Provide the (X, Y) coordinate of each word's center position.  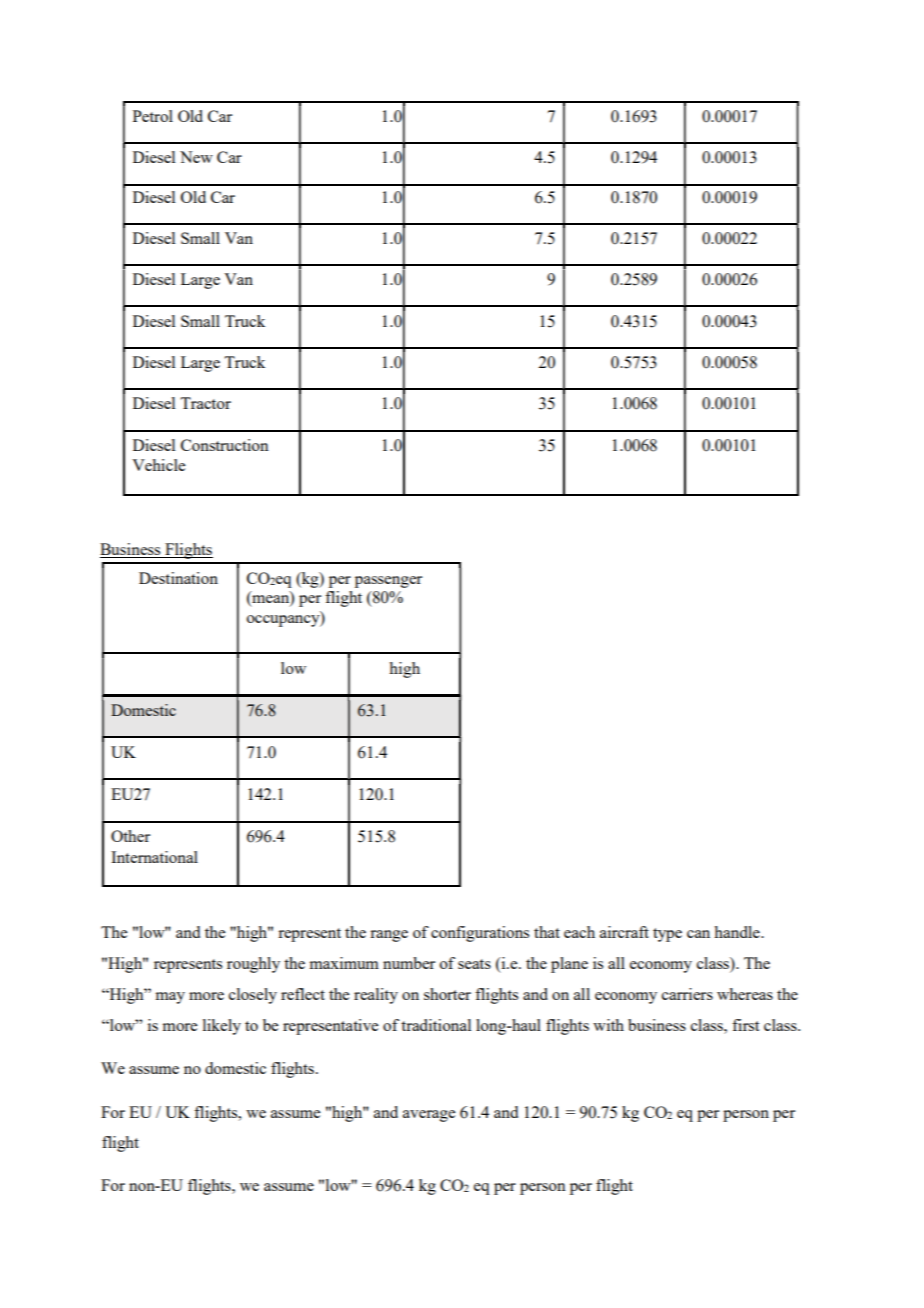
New (196, 157)
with (608, 1025)
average (429, 1116)
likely (222, 1027)
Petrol (153, 116)
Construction (225, 445)
